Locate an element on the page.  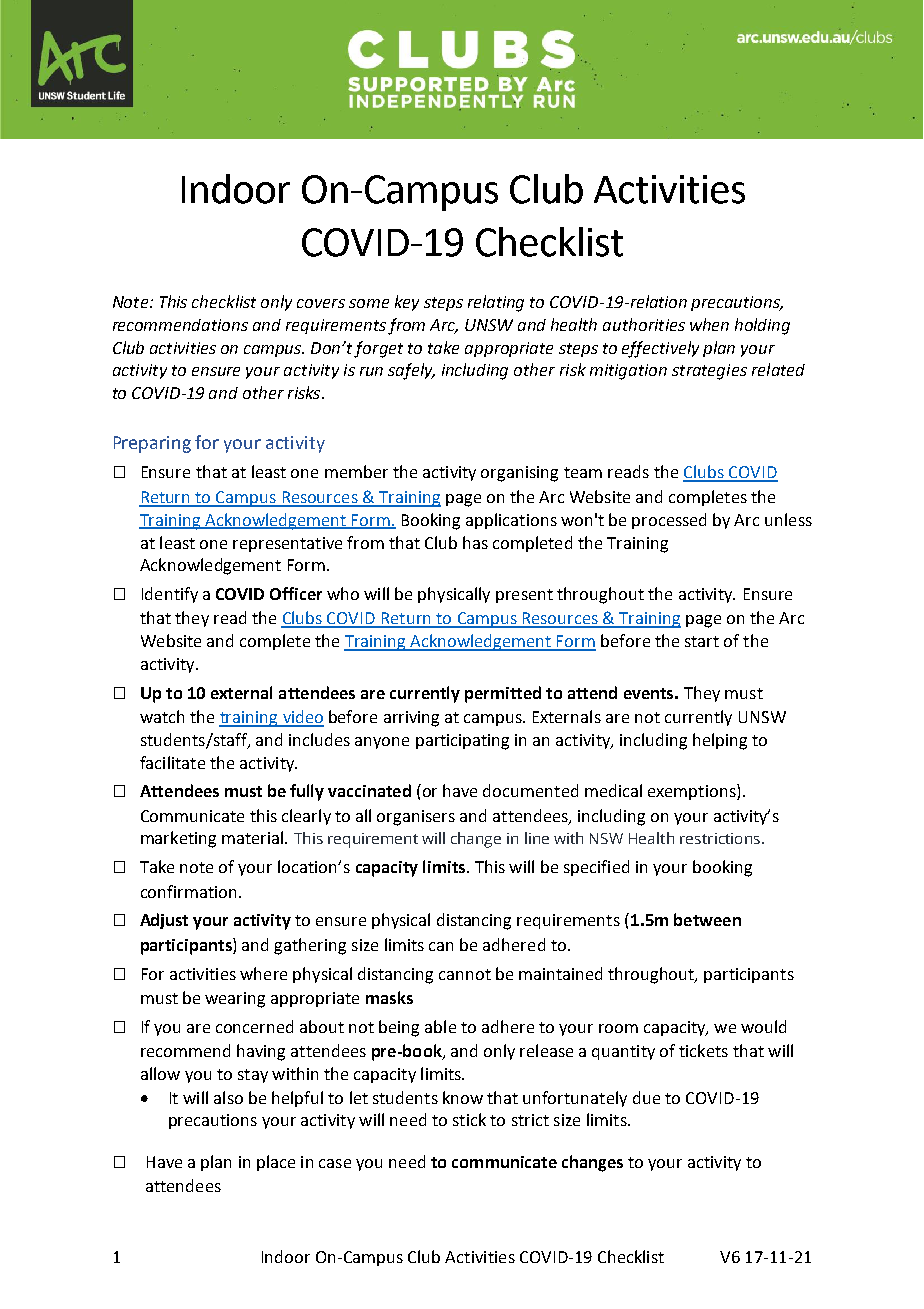
facilitate is located at coordinates (172, 762).
